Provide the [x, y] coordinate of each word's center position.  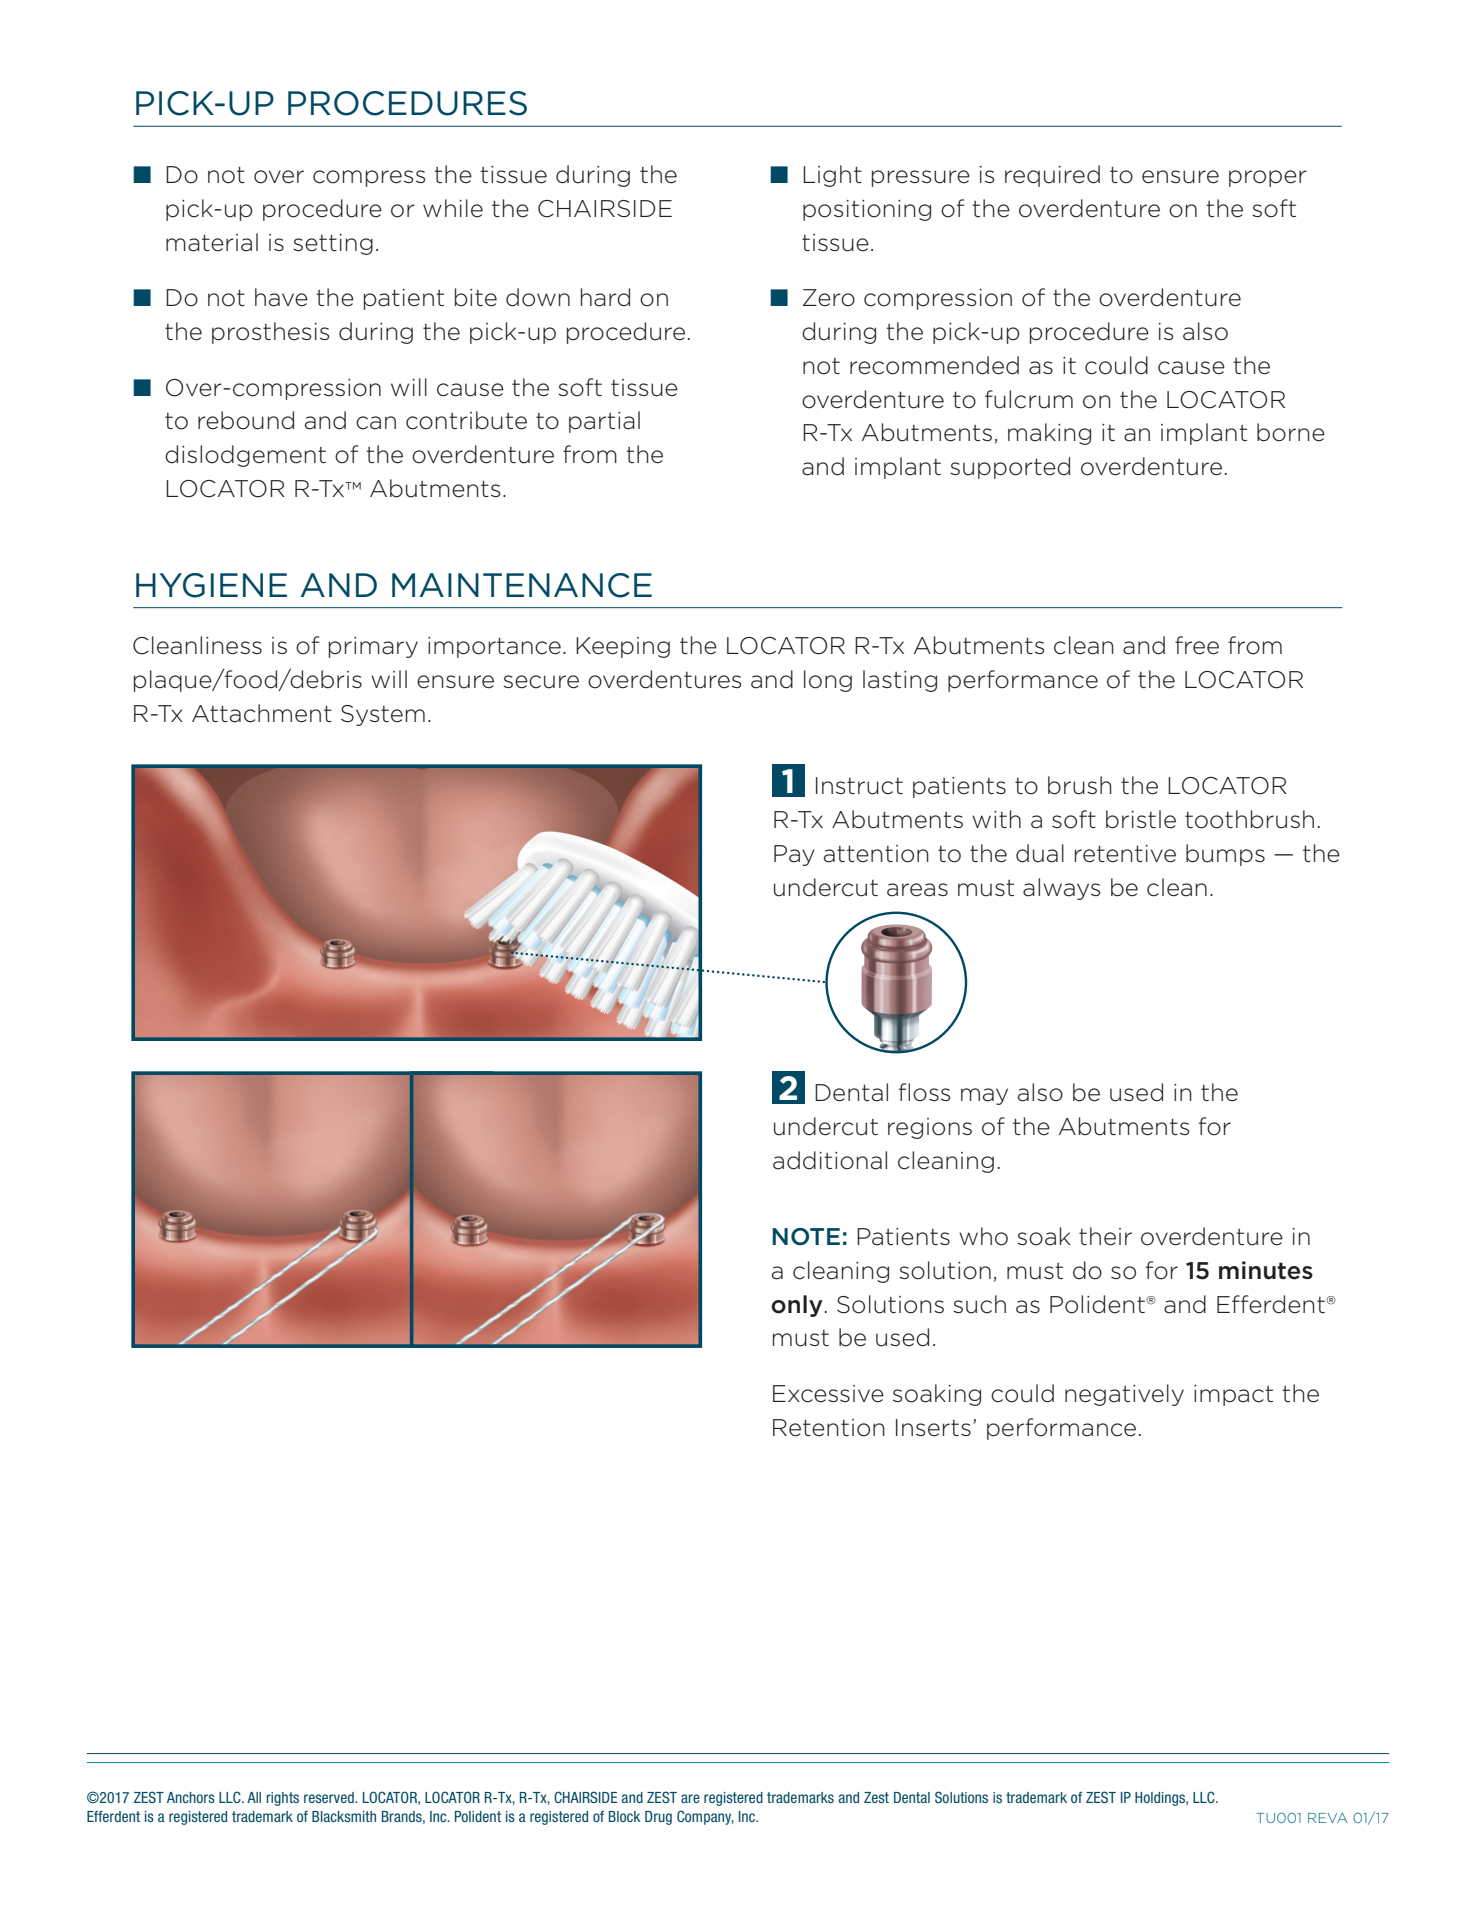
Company [705, 1817]
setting [333, 244]
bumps [1225, 855]
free [1197, 645]
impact [1233, 1395]
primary [373, 647]
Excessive [828, 1394]
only [797, 1306]
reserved [330, 1797]
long [828, 681]
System [383, 715]
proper [1268, 178]
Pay [794, 855]
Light [832, 176]
